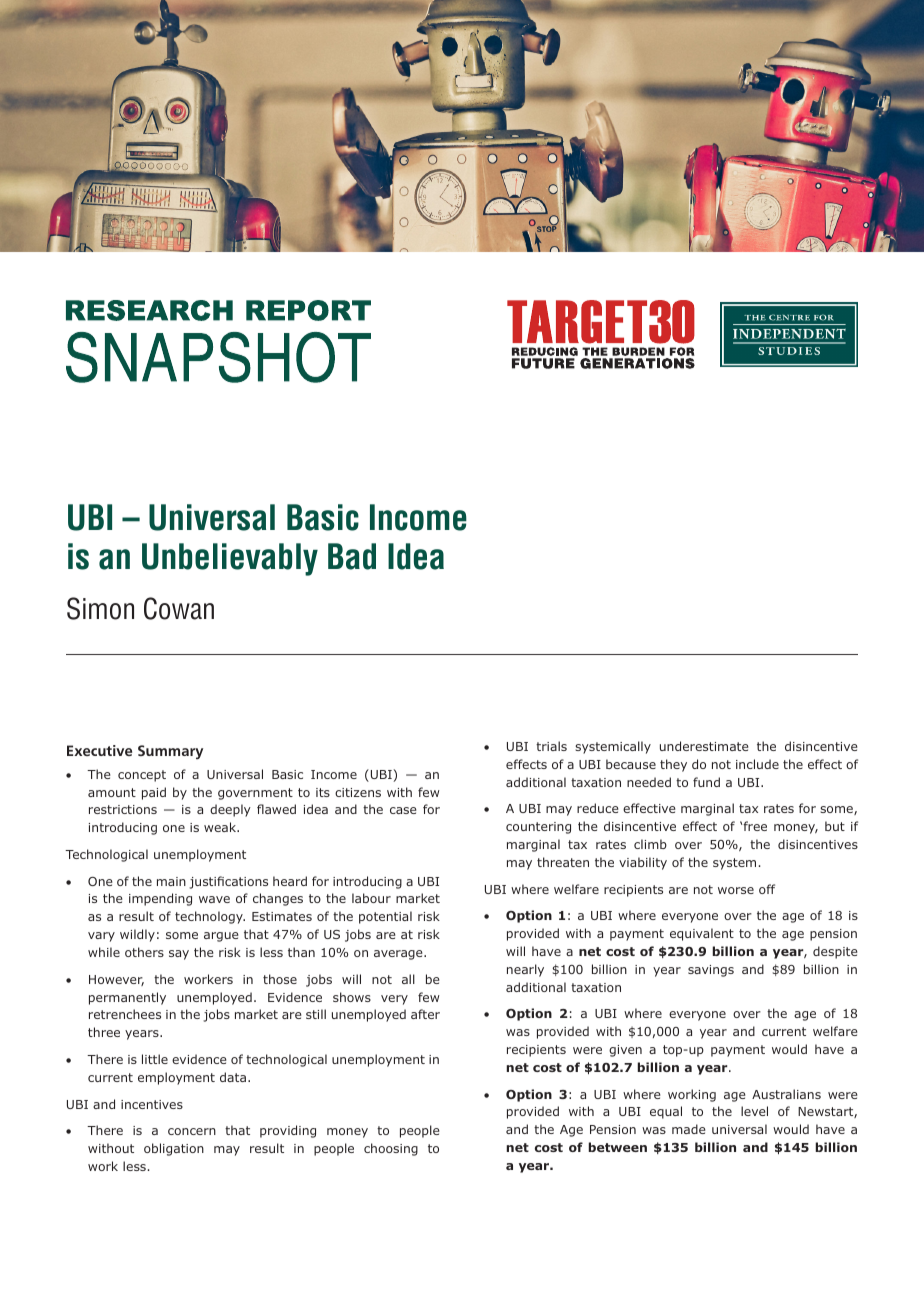  Describe the element at coordinates (551, 746) in the screenshot. I see `trials` at that location.
